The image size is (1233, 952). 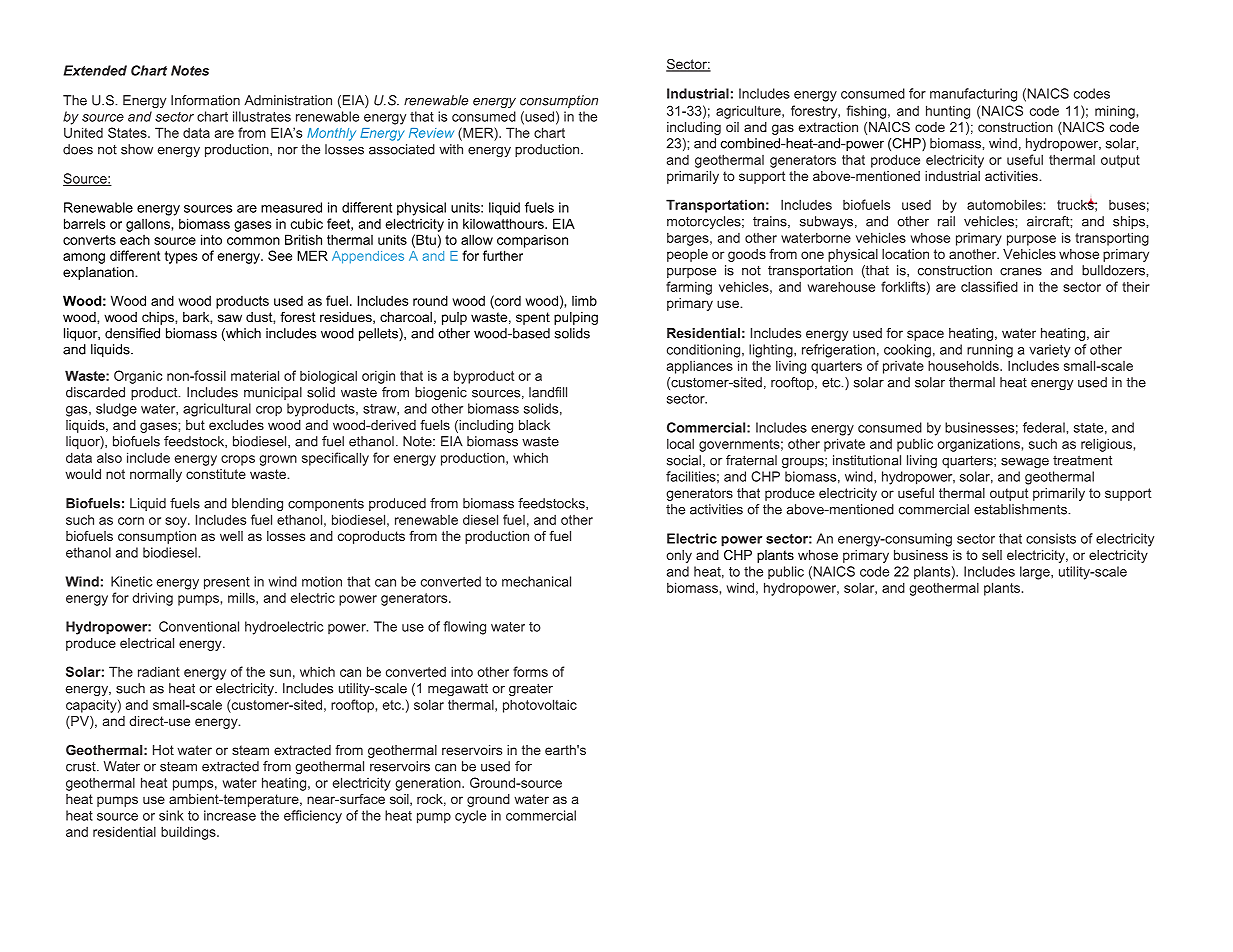 I want to click on Review, so click(x=431, y=133).
